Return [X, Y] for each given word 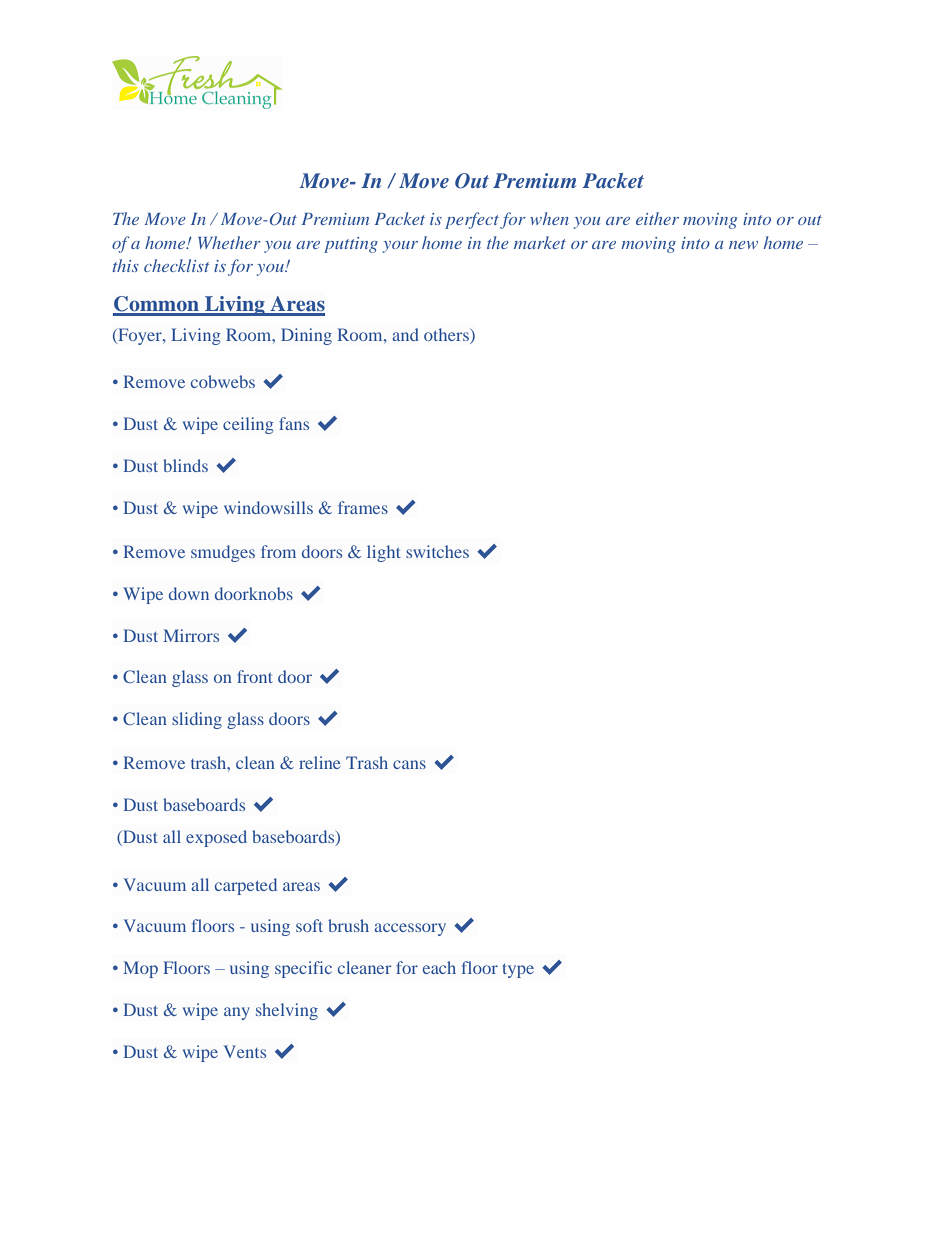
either [657, 218]
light [384, 553]
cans [409, 764]
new [743, 245]
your [400, 247]
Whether [229, 242]
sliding [197, 720]
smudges [223, 553]
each [439, 967]
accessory [410, 929]
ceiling [248, 425]
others [447, 336]
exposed [216, 838]
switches [437, 551]
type [518, 971]
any [237, 1013]
